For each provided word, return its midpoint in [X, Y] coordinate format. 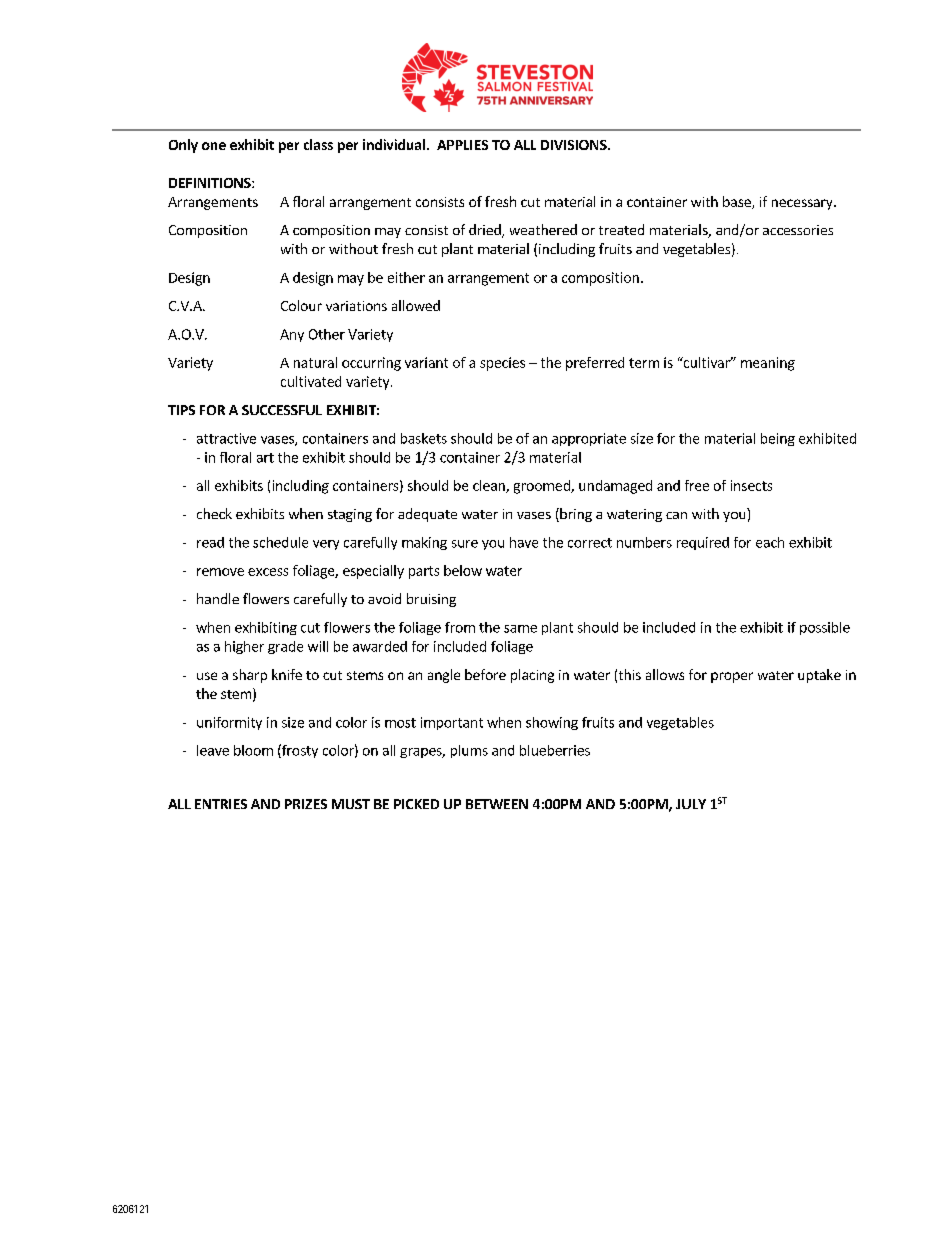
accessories [798, 230]
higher [244, 647]
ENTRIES [221, 804]
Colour [301, 305]
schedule [280, 542]
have [524, 542]
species [502, 364]
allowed [416, 305]
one [214, 146]
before [485, 674]
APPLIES [462, 145]
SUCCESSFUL [282, 410]
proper [732, 677]
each [770, 542]
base [738, 202]
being [778, 439]
